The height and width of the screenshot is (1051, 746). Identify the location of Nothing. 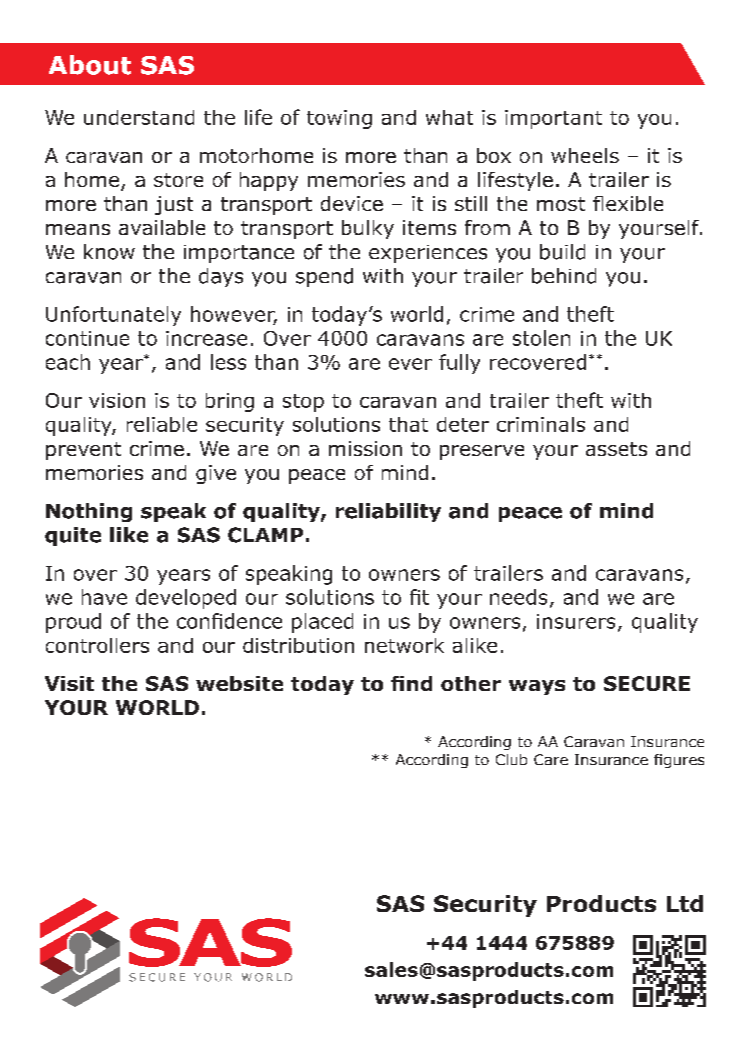
(89, 512).
